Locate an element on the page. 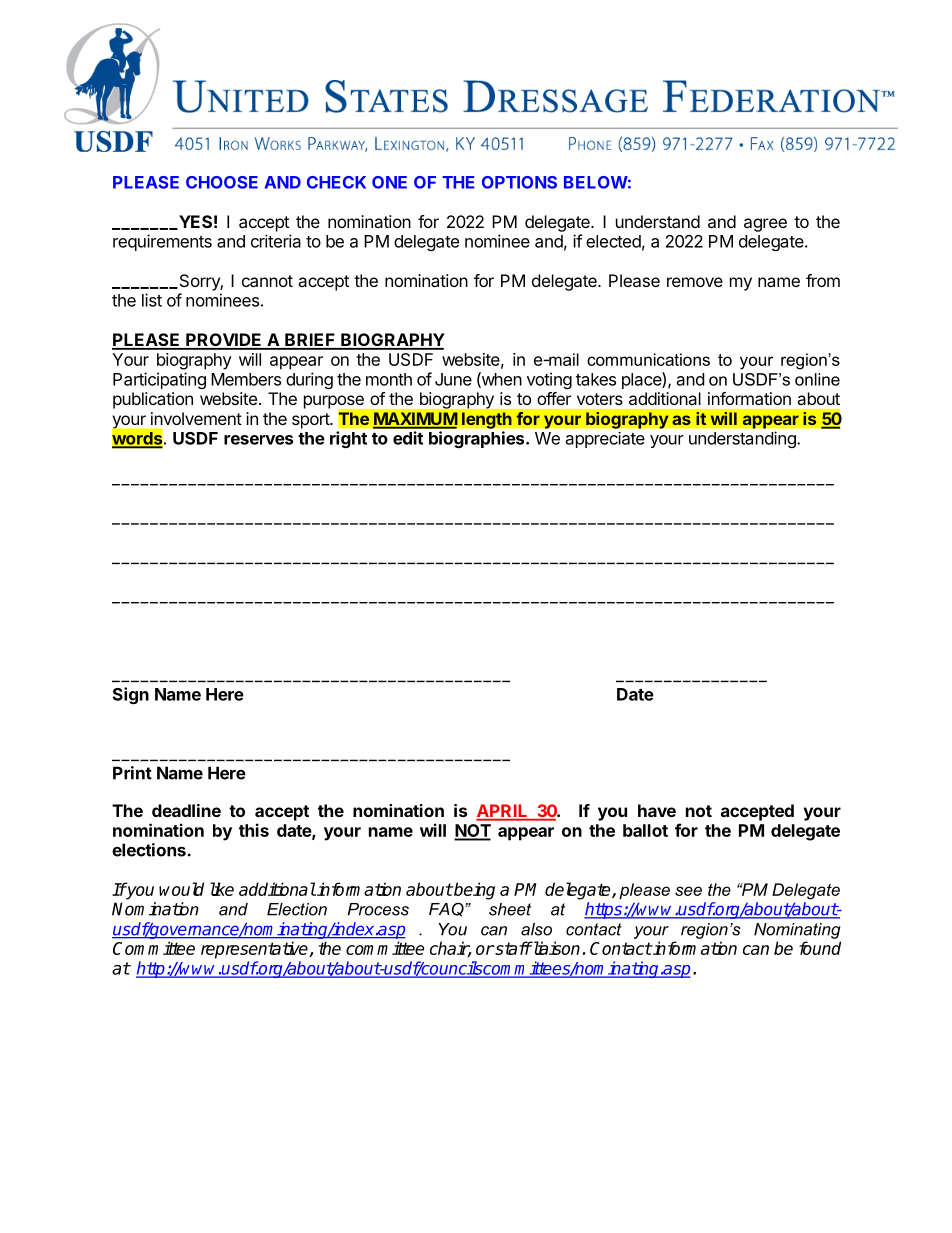 The width and height of the document is (952, 1233). FAQ is located at coordinates (447, 909).
